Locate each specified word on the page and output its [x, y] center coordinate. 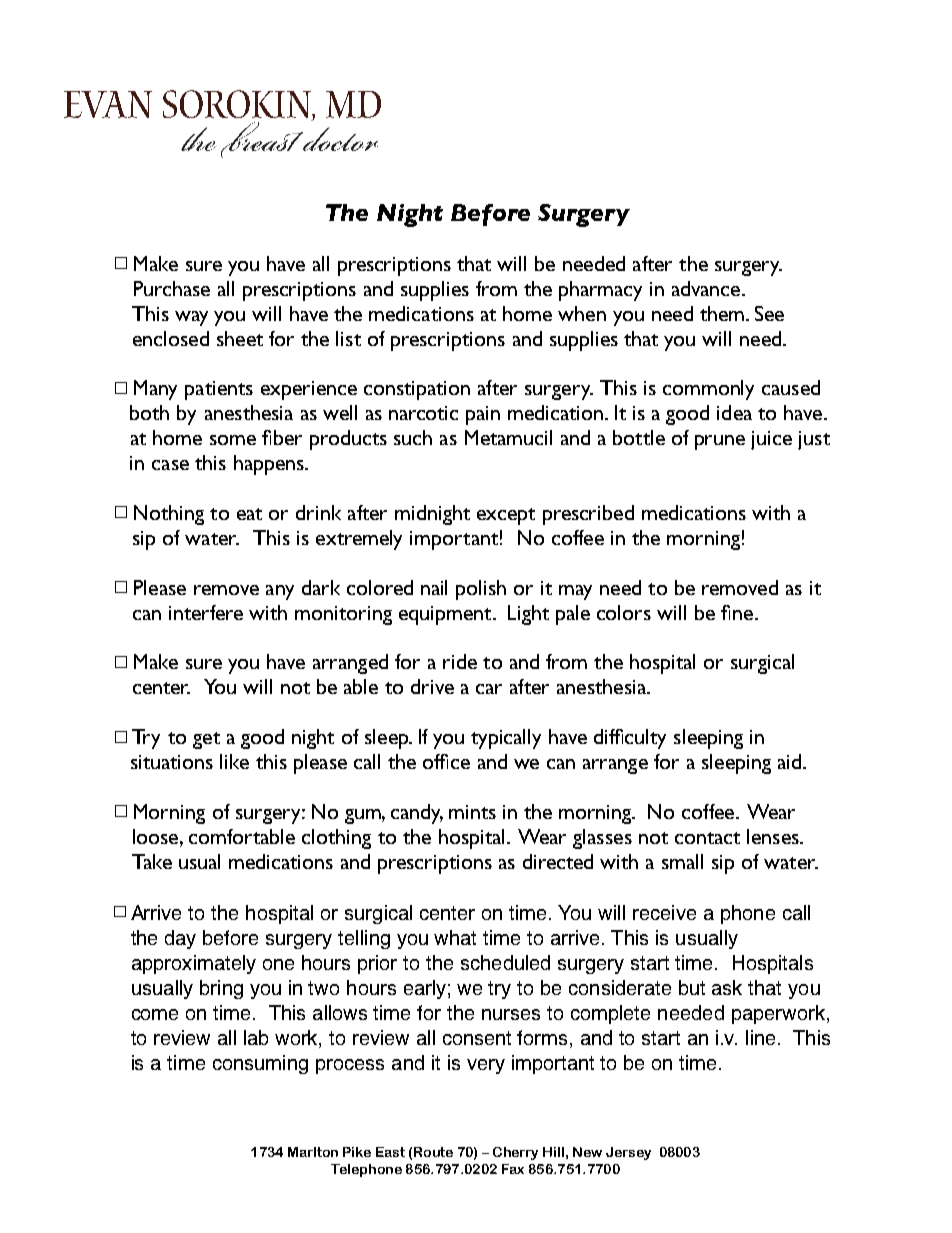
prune [720, 442]
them [722, 313]
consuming [260, 1064]
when [582, 313]
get [206, 740]
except [506, 516]
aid [791, 761]
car [489, 689]
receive [664, 912]
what [455, 937]
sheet [240, 338]
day [180, 939]
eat [249, 514]
